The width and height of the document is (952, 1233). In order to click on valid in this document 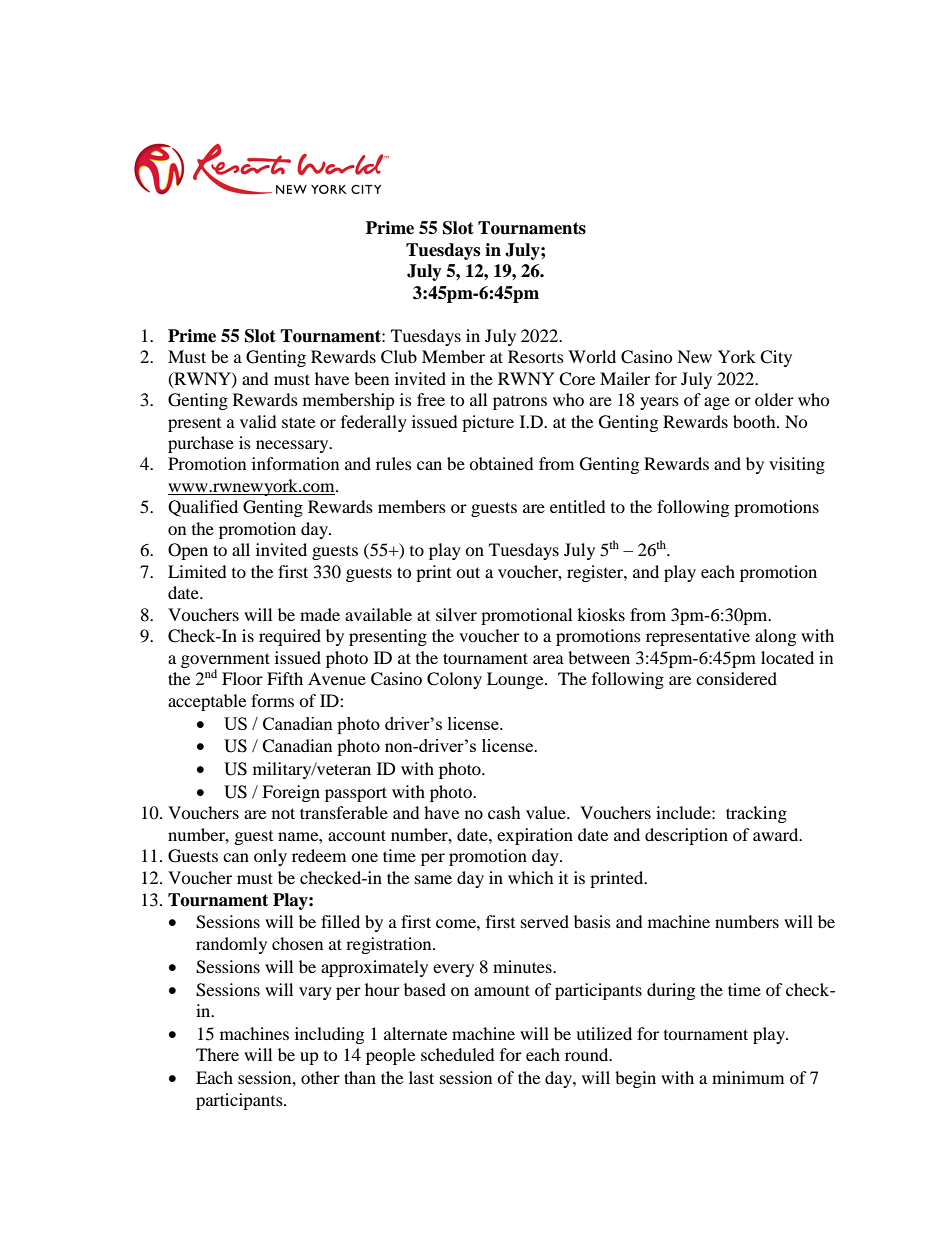, I will do `click(258, 421)`.
